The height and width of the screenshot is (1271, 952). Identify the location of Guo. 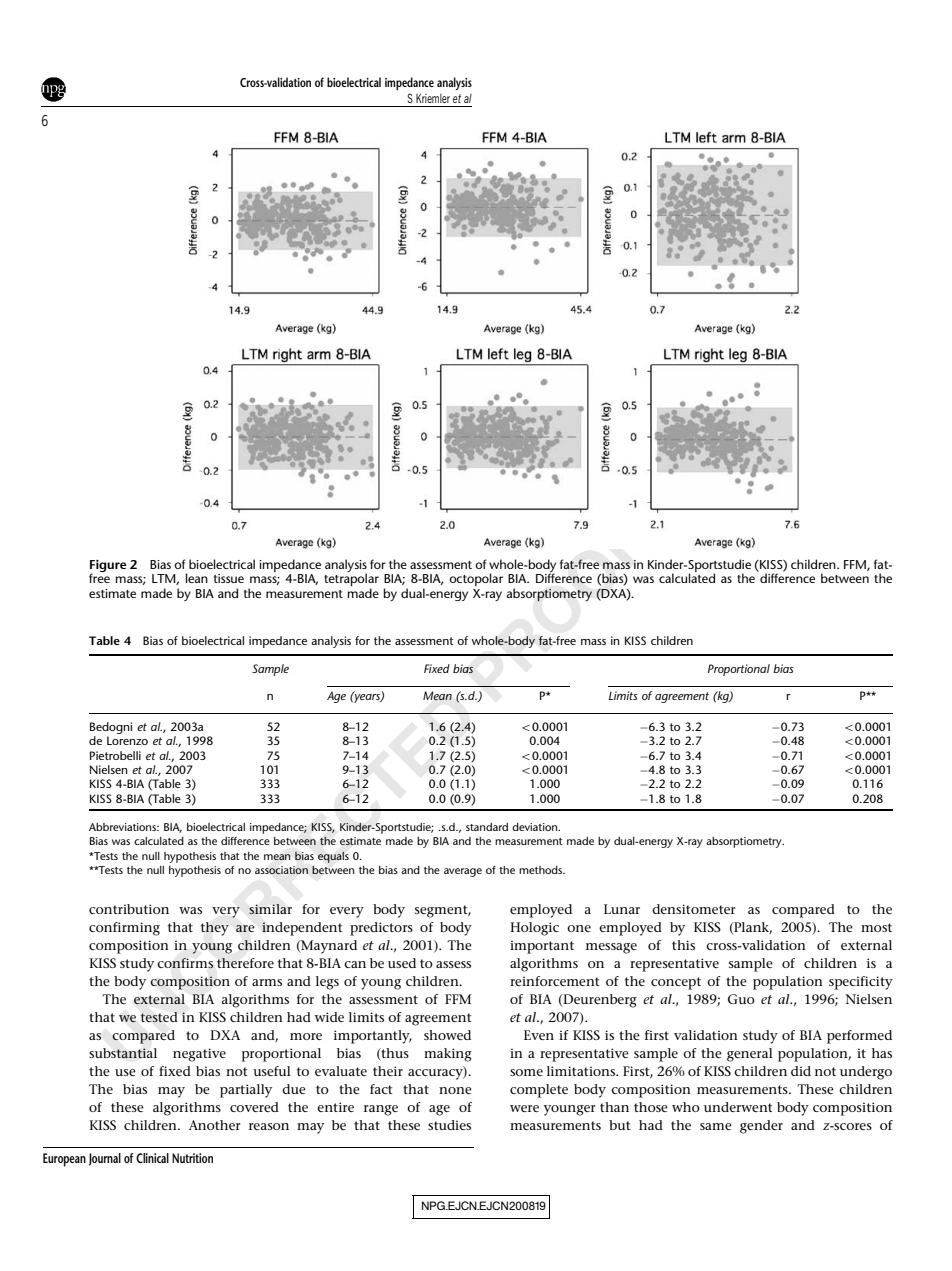
(741, 999).
